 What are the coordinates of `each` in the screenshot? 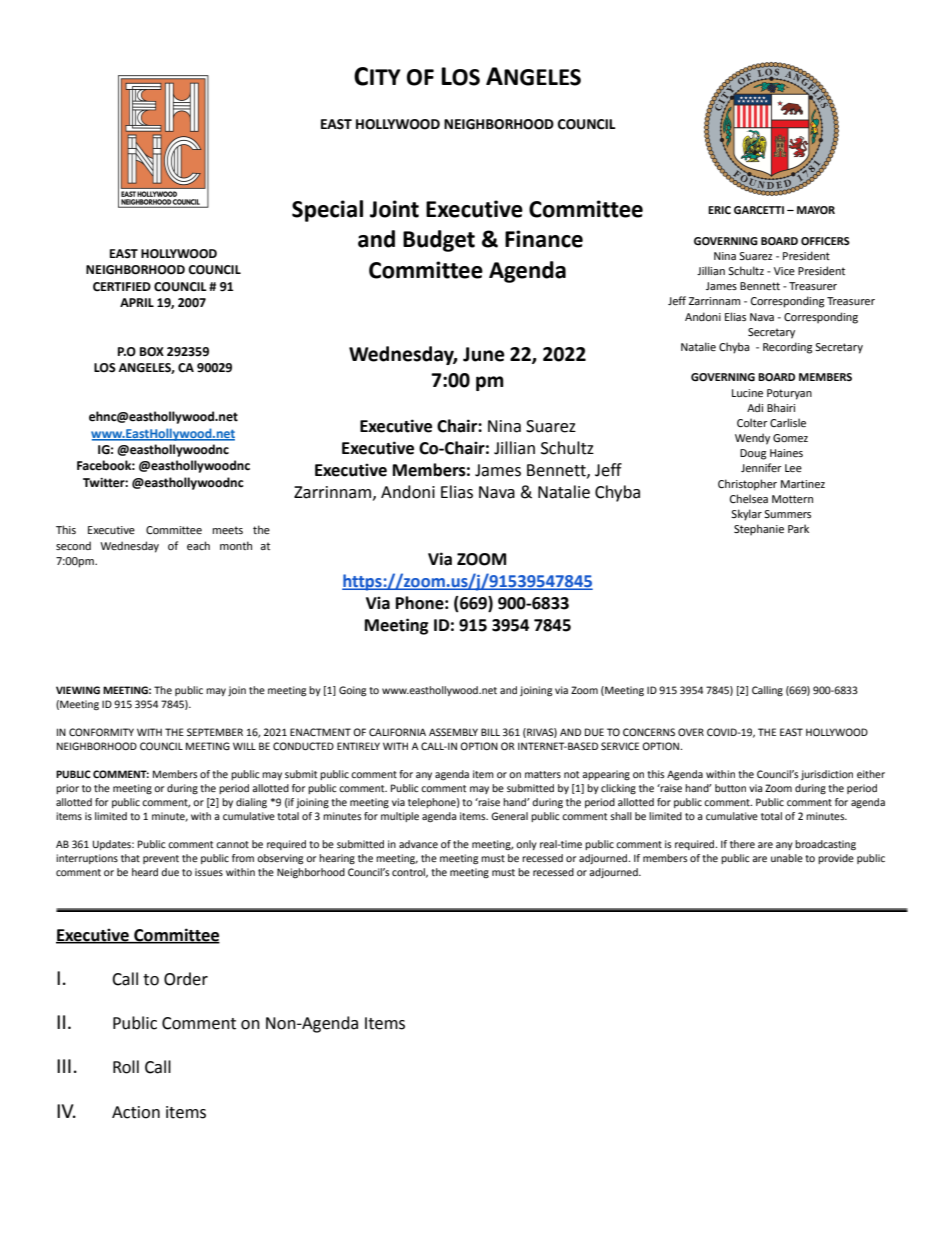 It's located at (198, 545).
